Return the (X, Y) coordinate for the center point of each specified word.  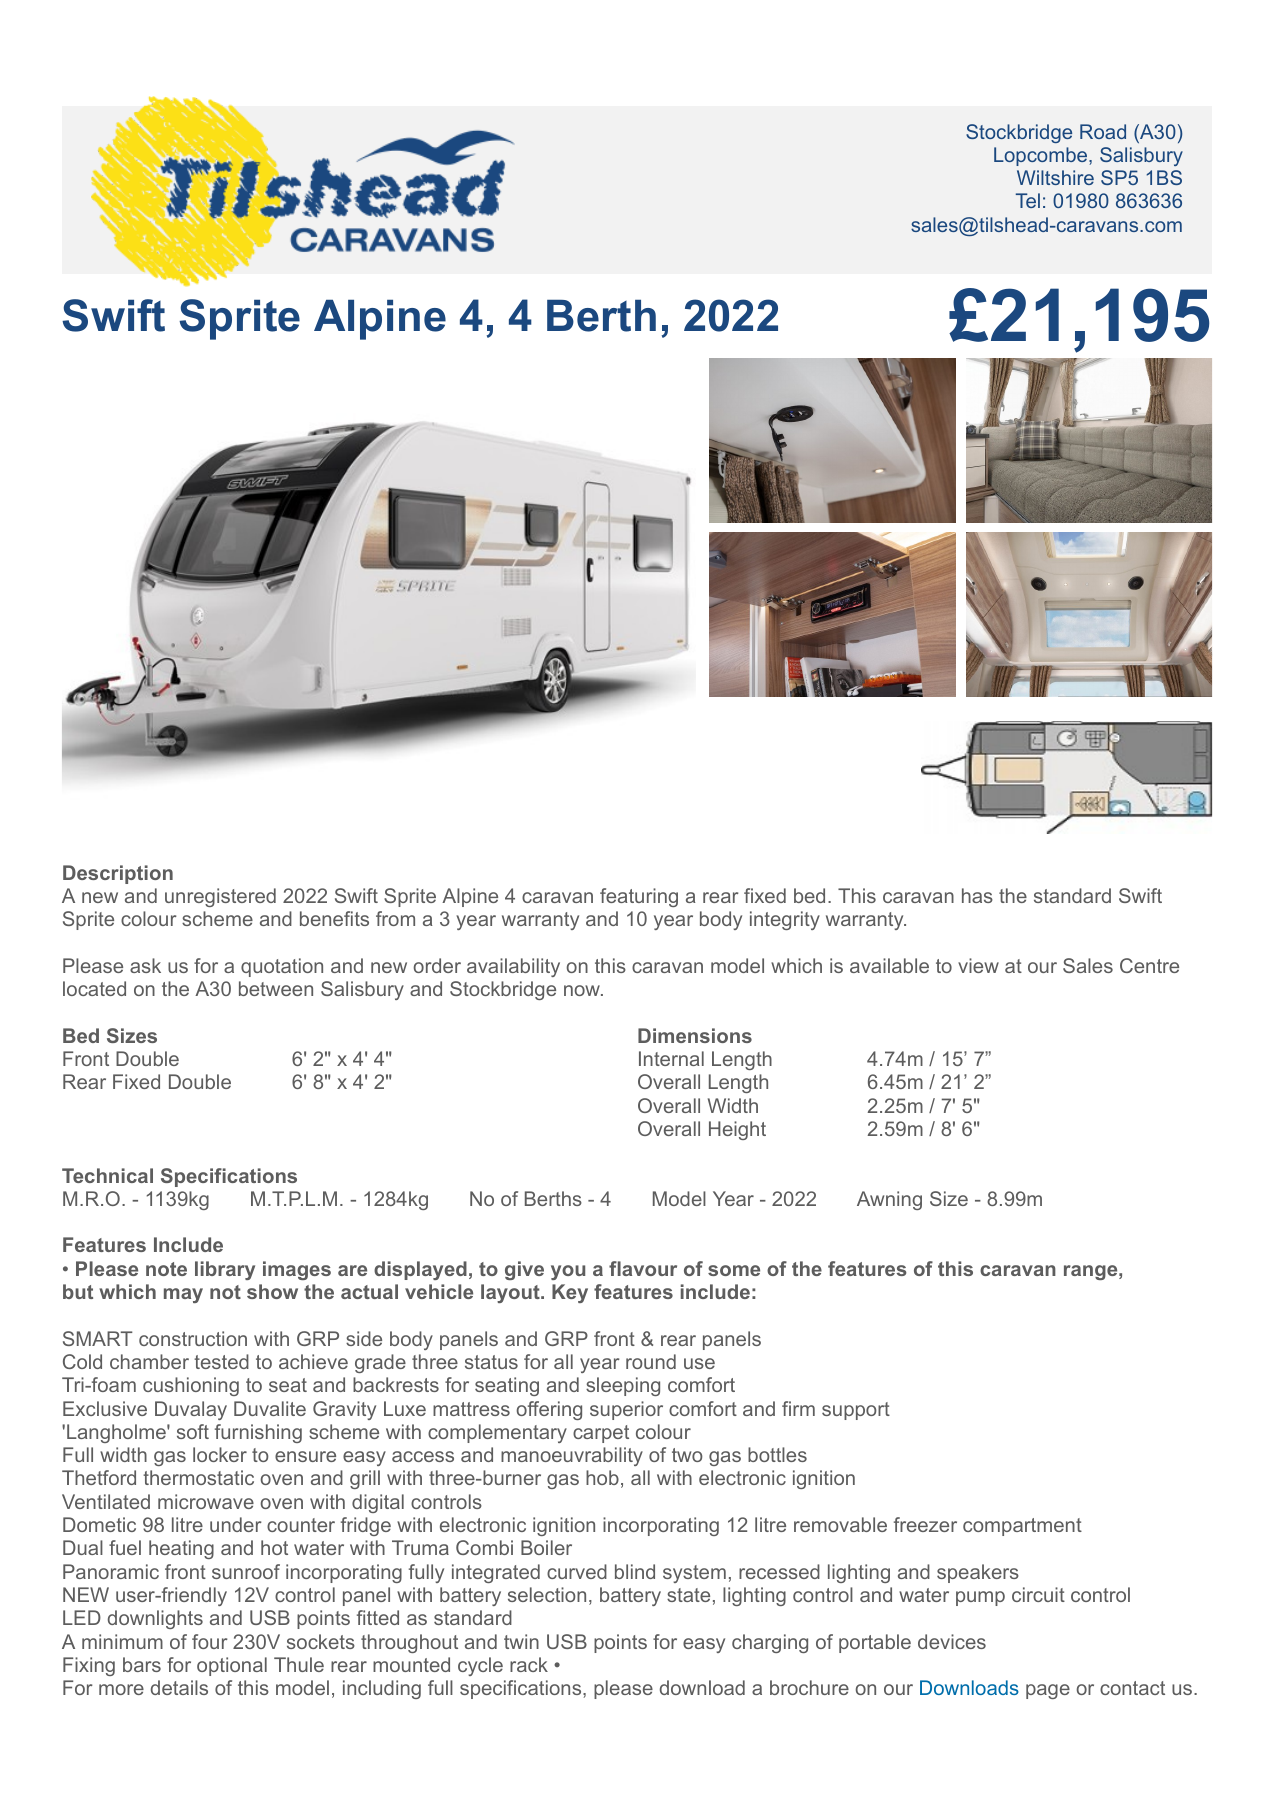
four (210, 1641)
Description (118, 874)
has (977, 895)
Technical (107, 1175)
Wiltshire (1055, 177)
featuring (639, 897)
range (1090, 1272)
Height (737, 1130)
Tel (1028, 200)
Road (1103, 131)
